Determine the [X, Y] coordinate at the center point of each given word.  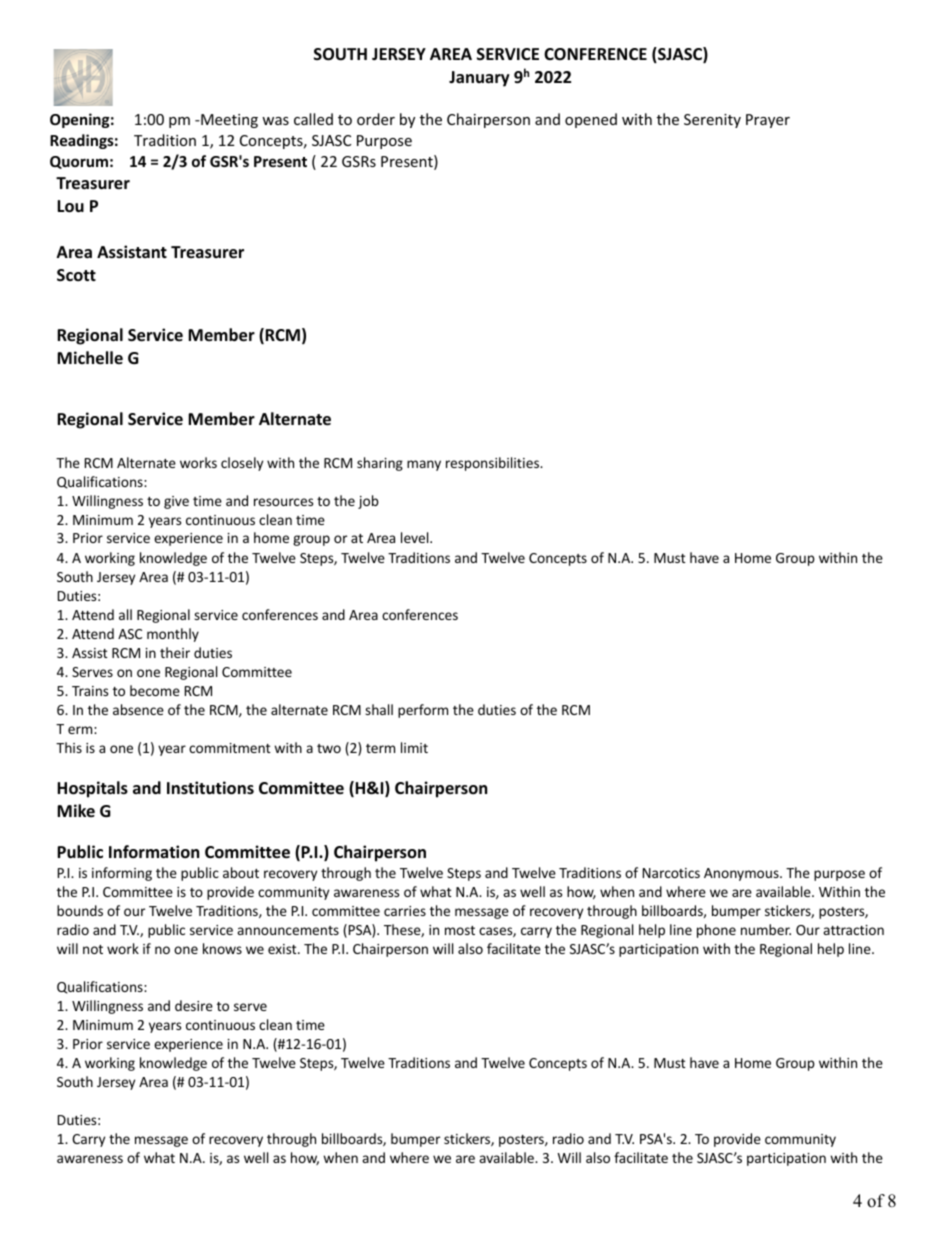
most [460, 930]
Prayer [768, 121]
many [424, 465]
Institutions [210, 788]
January [479, 79]
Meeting [228, 121]
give [176, 502]
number [766, 929]
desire [194, 1005]
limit [414, 747]
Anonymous [742, 874]
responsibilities [493, 464]
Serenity [712, 121]
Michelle [90, 358]
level [416, 537]
